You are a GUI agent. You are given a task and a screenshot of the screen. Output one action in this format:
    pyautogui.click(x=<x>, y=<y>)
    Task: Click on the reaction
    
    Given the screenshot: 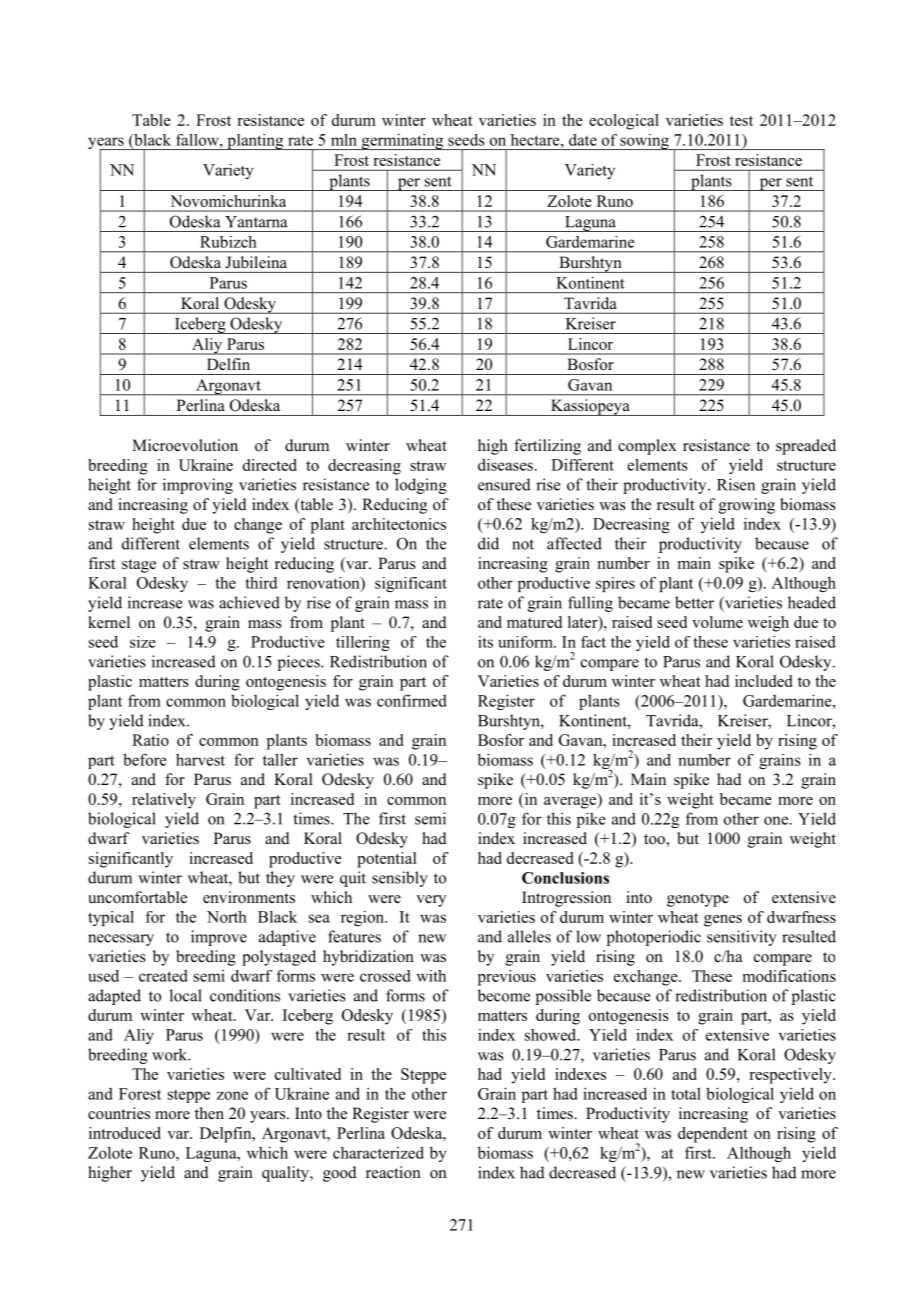 What is the action you would take?
    pyautogui.click(x=393, y=1172)
